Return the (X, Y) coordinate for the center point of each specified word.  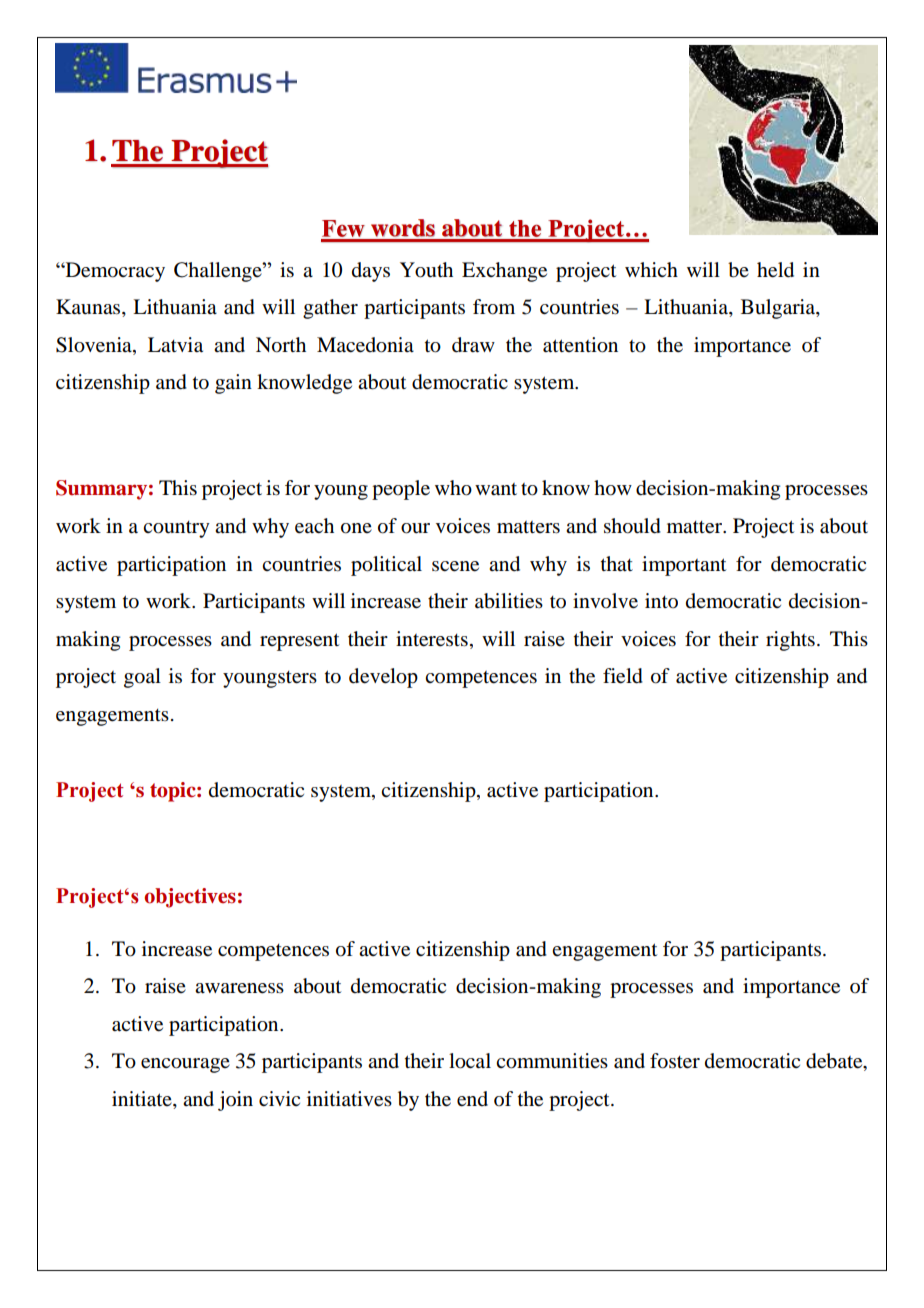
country (176, 529)
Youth (426, 270)
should (632, 526)
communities (552, 1061)
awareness (239, 988)
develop (383, 678)
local (470, 1061)
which (651, 269)
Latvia (175, 345)
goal (142, 678)
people (401, 490)
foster (675, 1061)
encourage (185, 1065)
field (623, 676)
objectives (190, 898)
